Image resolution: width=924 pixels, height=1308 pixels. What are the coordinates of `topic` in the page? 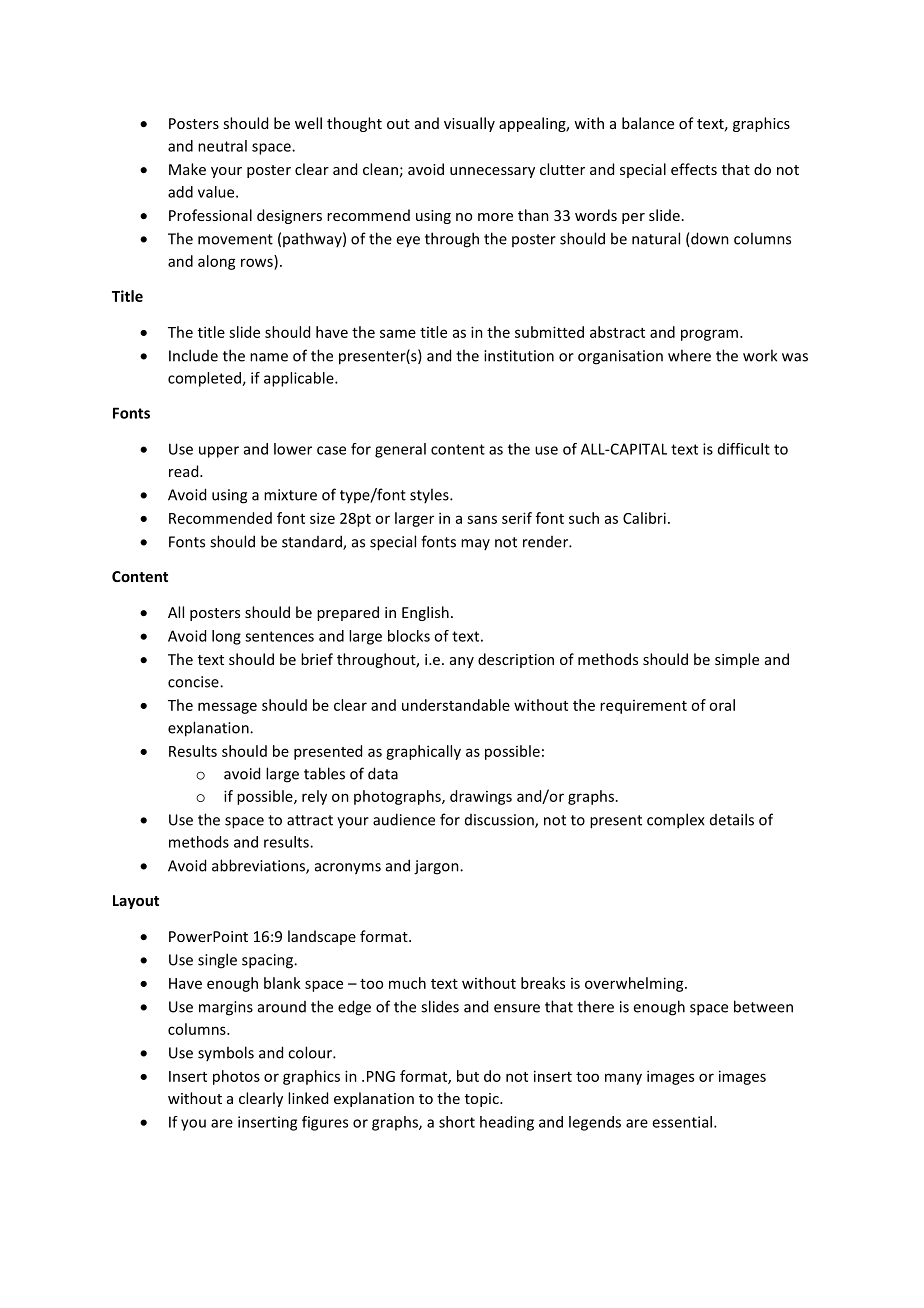 It's located at (483, 1100).
